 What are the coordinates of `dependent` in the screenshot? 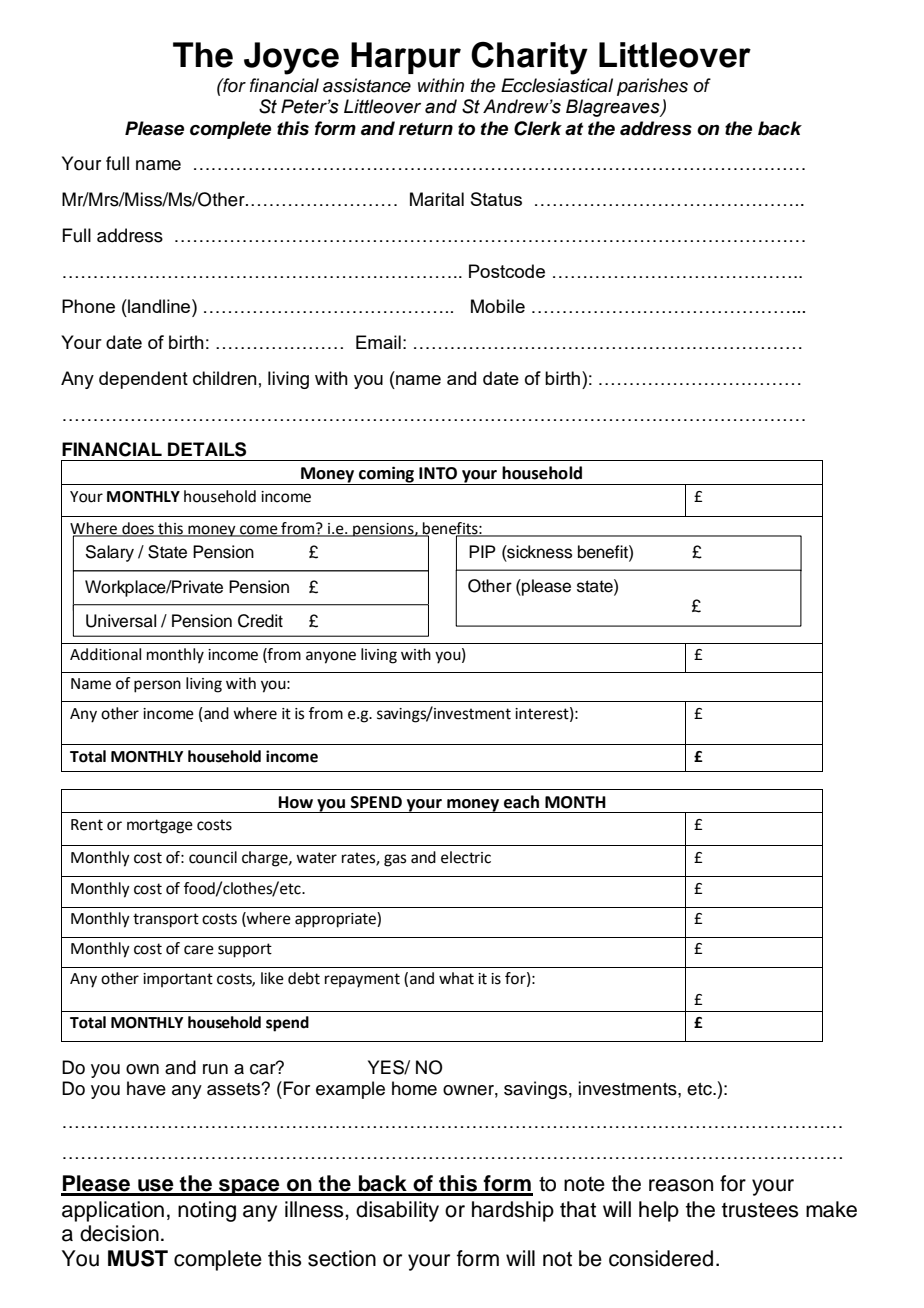 It's located at (143, 380).
